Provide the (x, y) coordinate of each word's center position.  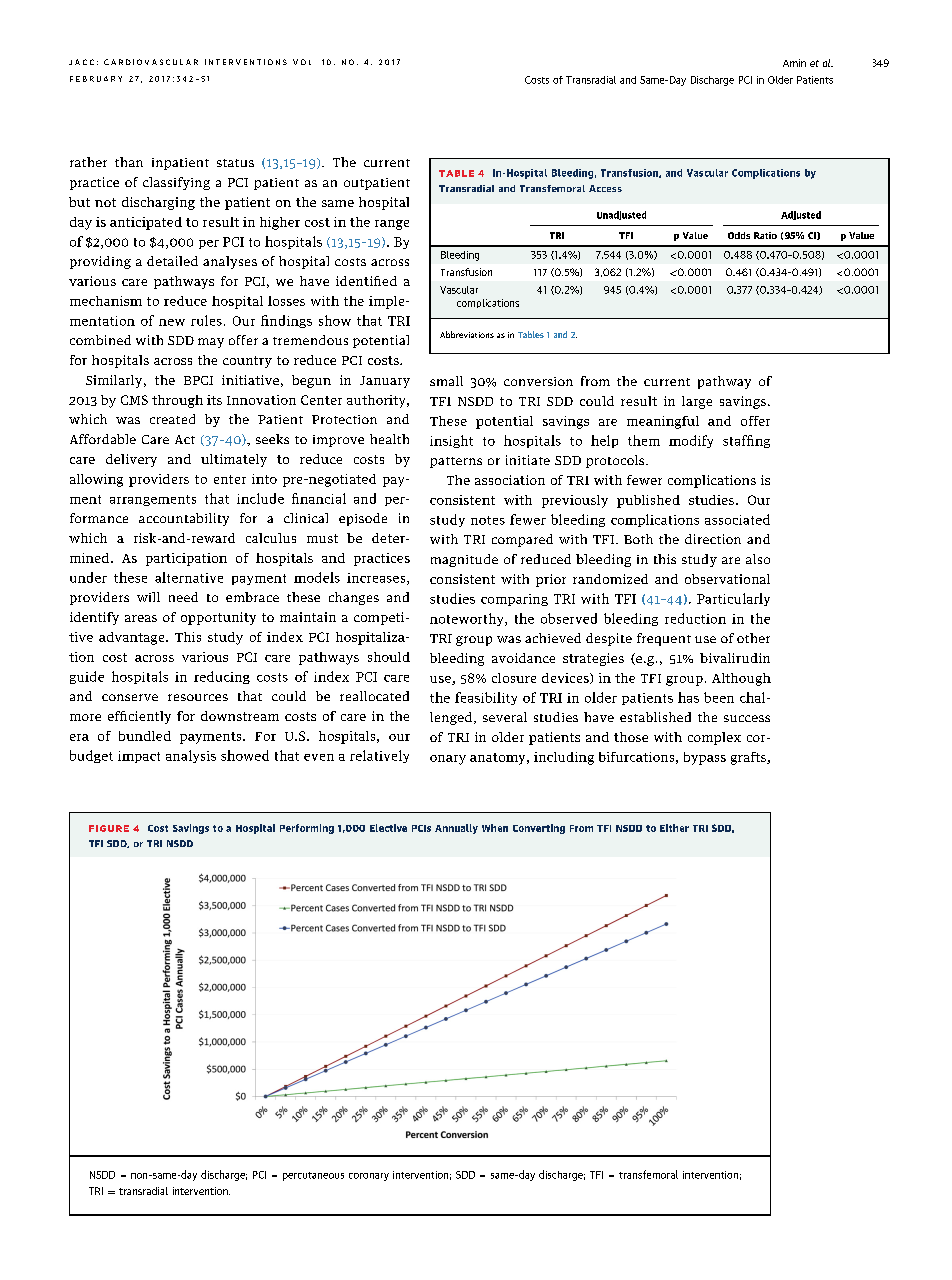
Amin (794, 63)
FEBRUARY (96, 79)
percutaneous (313, 1176)
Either (674, 828)
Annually (456, 829)
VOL (302, 62)
